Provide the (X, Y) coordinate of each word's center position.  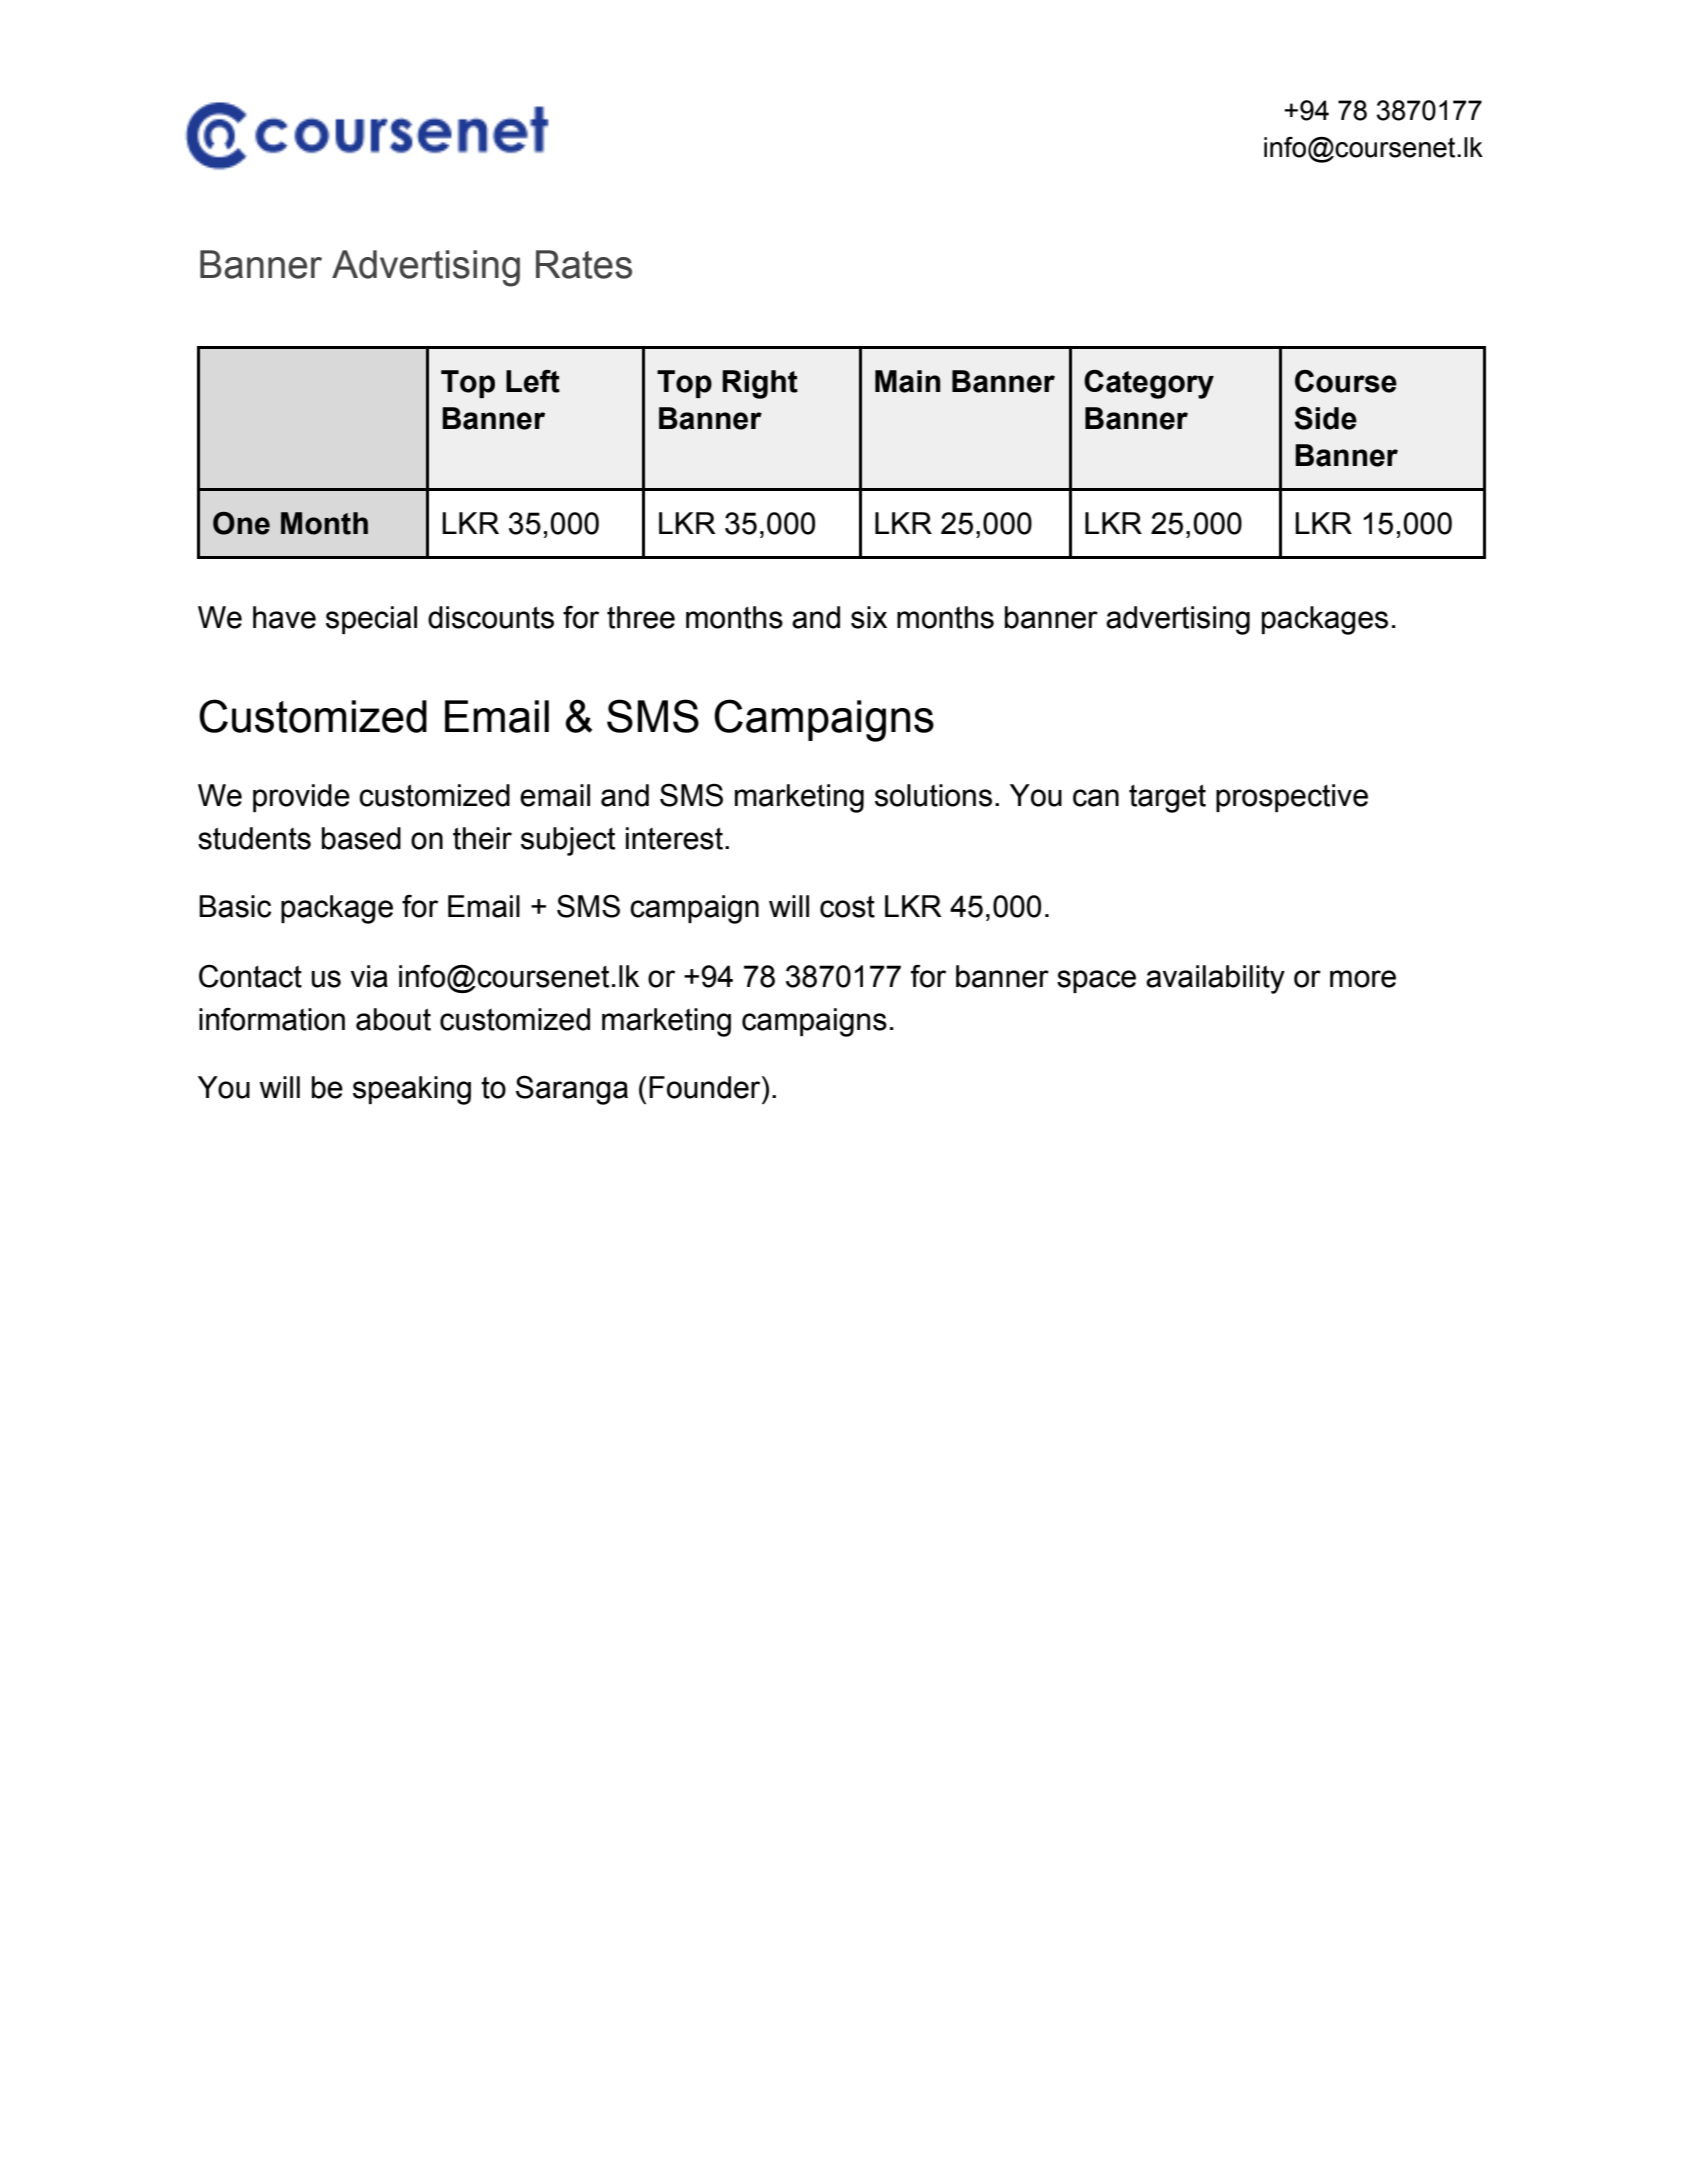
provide (301, 798)
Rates (584, 264)
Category (1149, 384)
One (241, 523)
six (869, 617)
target (1167, 798)
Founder (706, 1087)
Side (1325, 418)
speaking (412, 1090)
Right (760, 384)
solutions (933, 795)
